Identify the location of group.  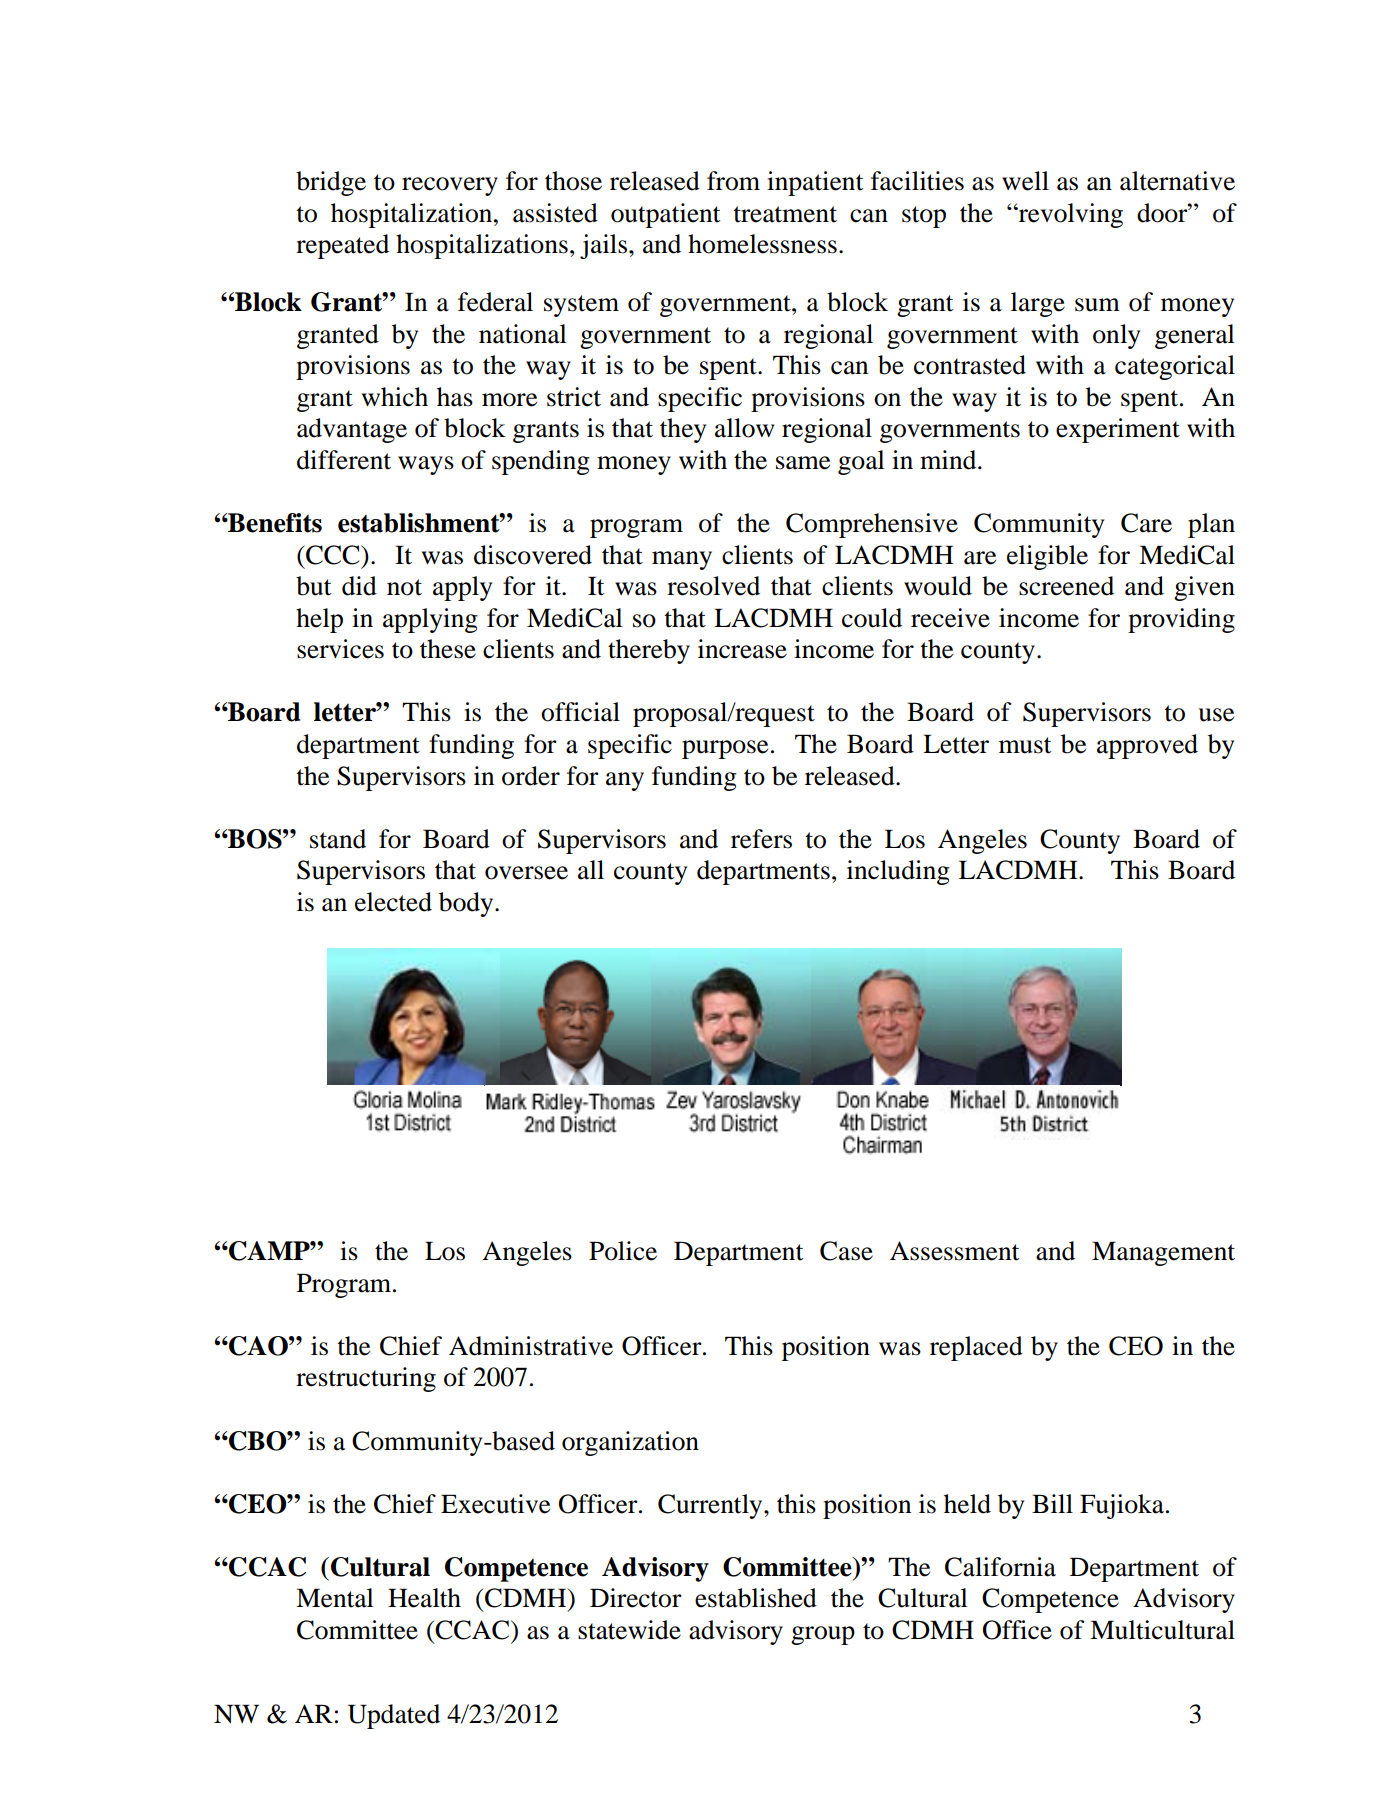
(823, 1635).
